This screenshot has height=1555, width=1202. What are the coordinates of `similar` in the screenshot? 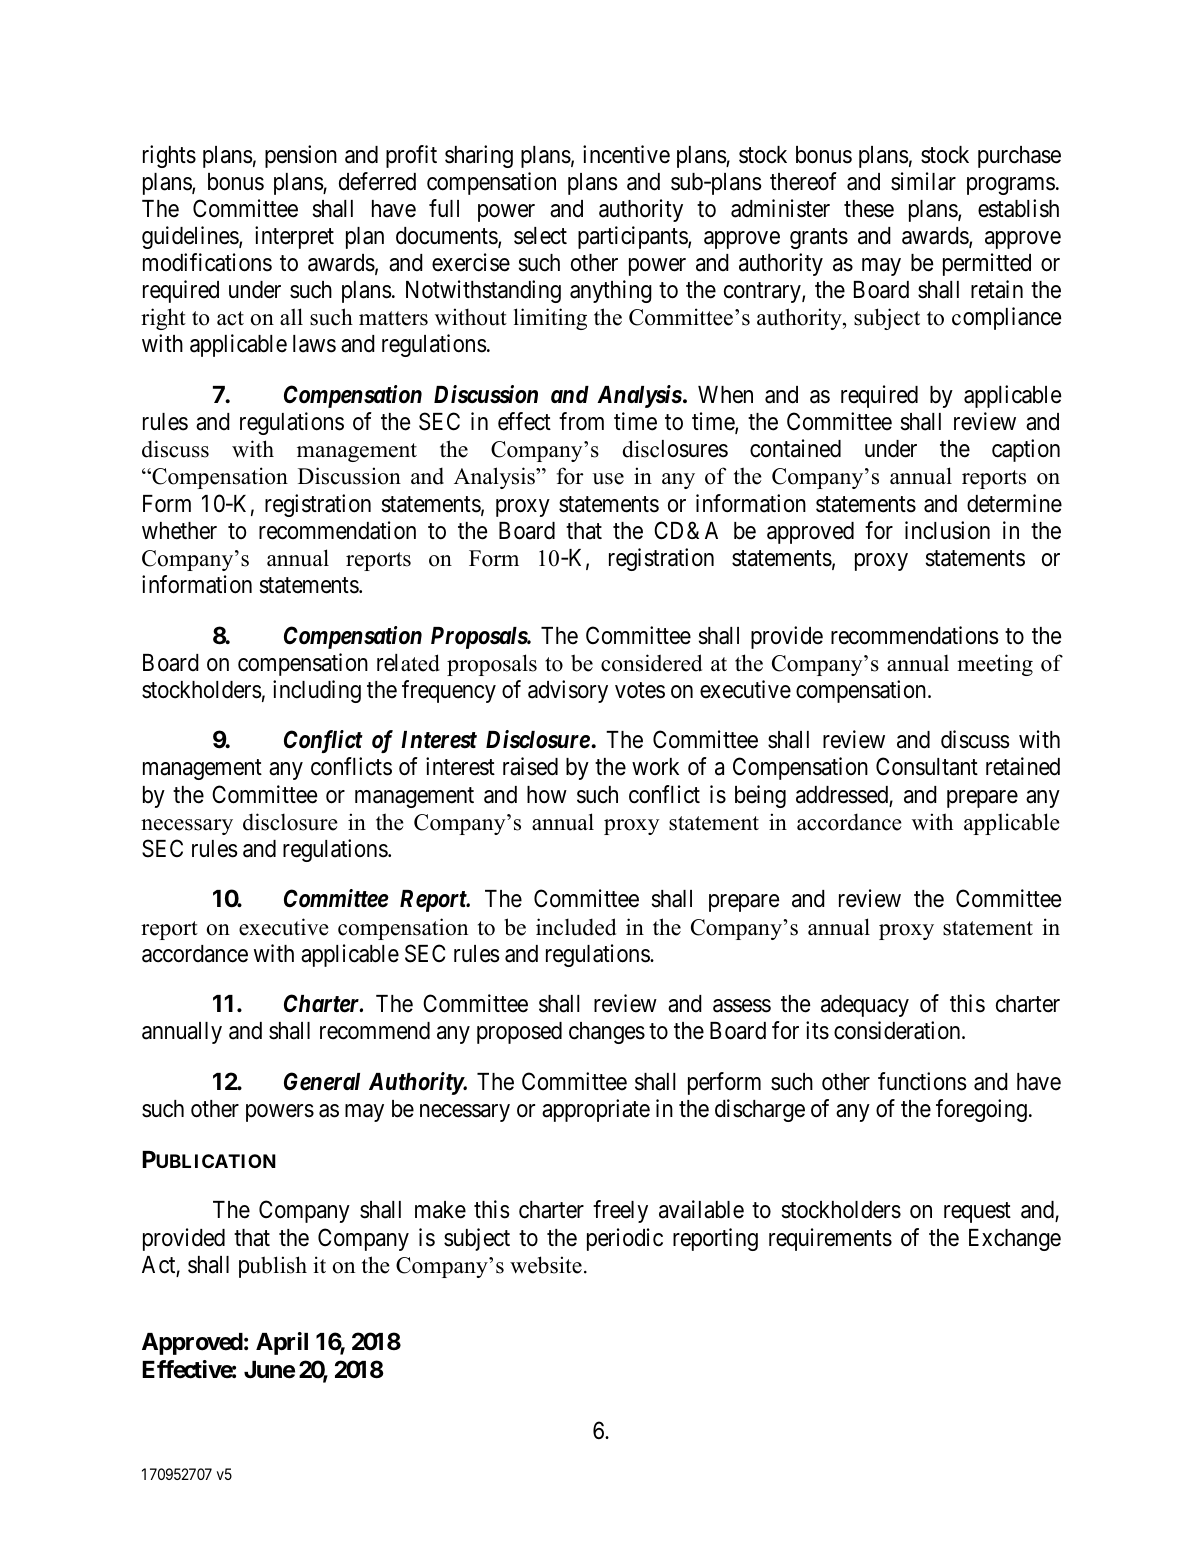 It's located at (923, 181).
